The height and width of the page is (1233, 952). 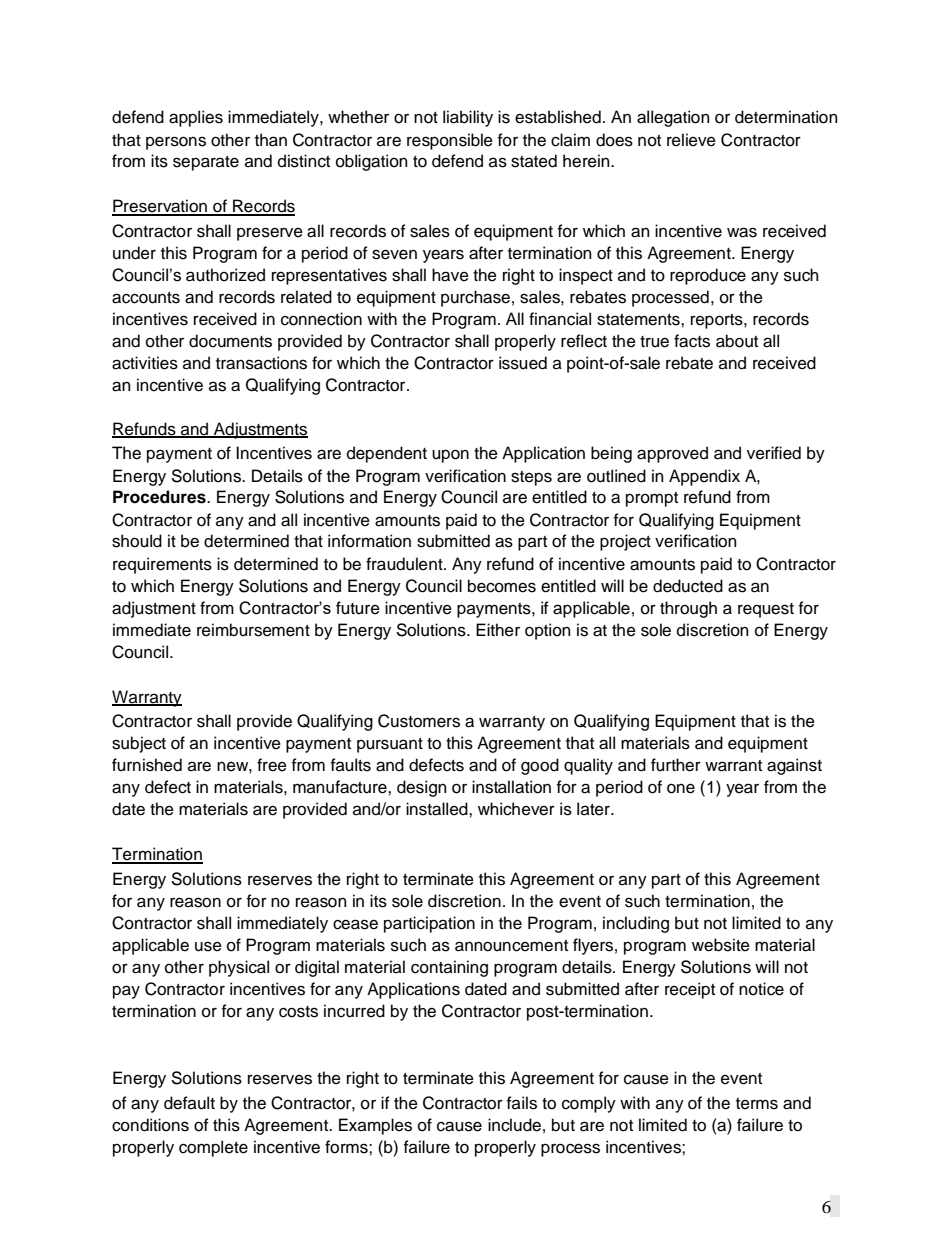 What do you see at coordinates (691, 140) in the page?
I see `relieve` at bounding box center [691, 140].
